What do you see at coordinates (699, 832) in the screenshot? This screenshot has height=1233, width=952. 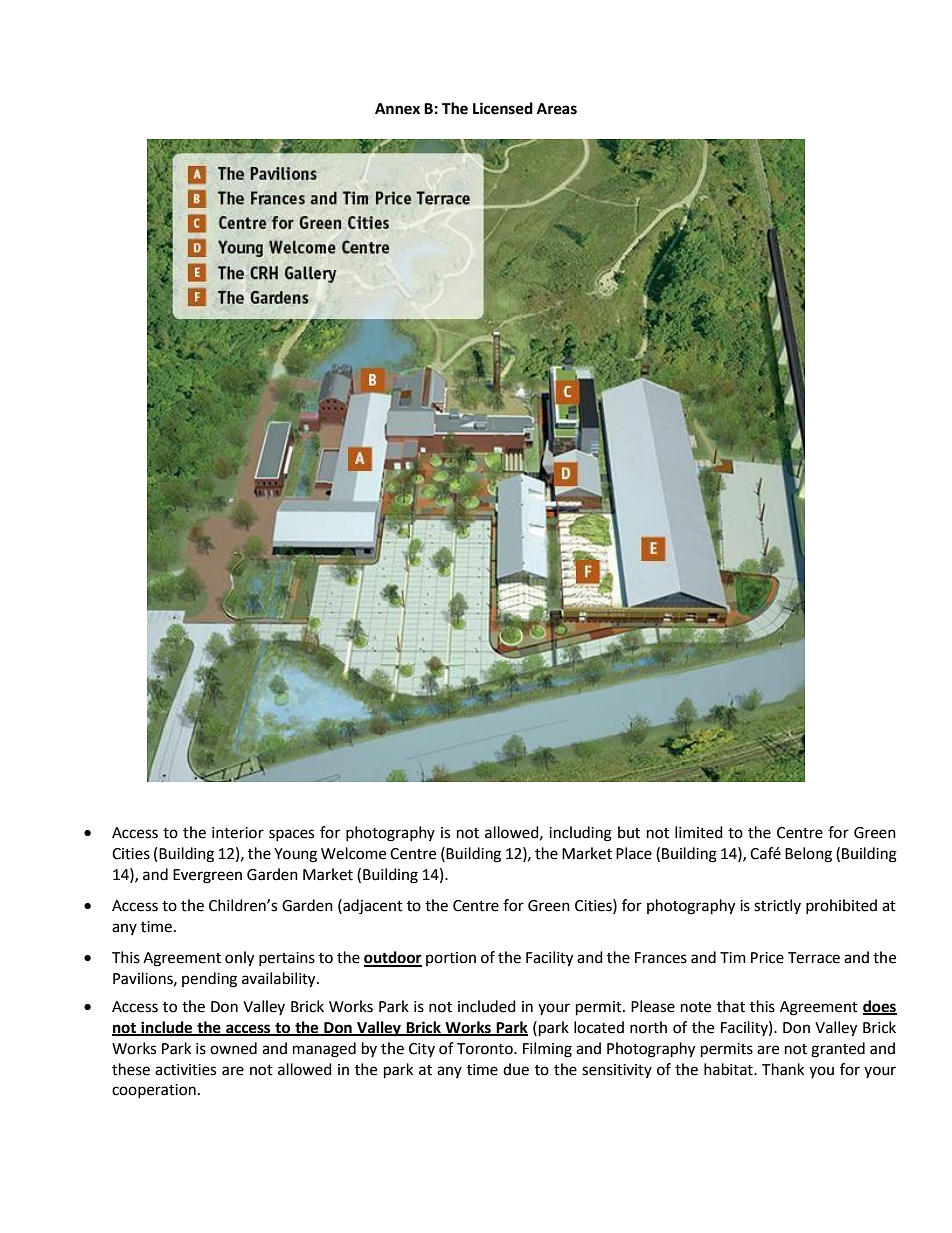 I see `limited` at bounding box center [699, 832].
